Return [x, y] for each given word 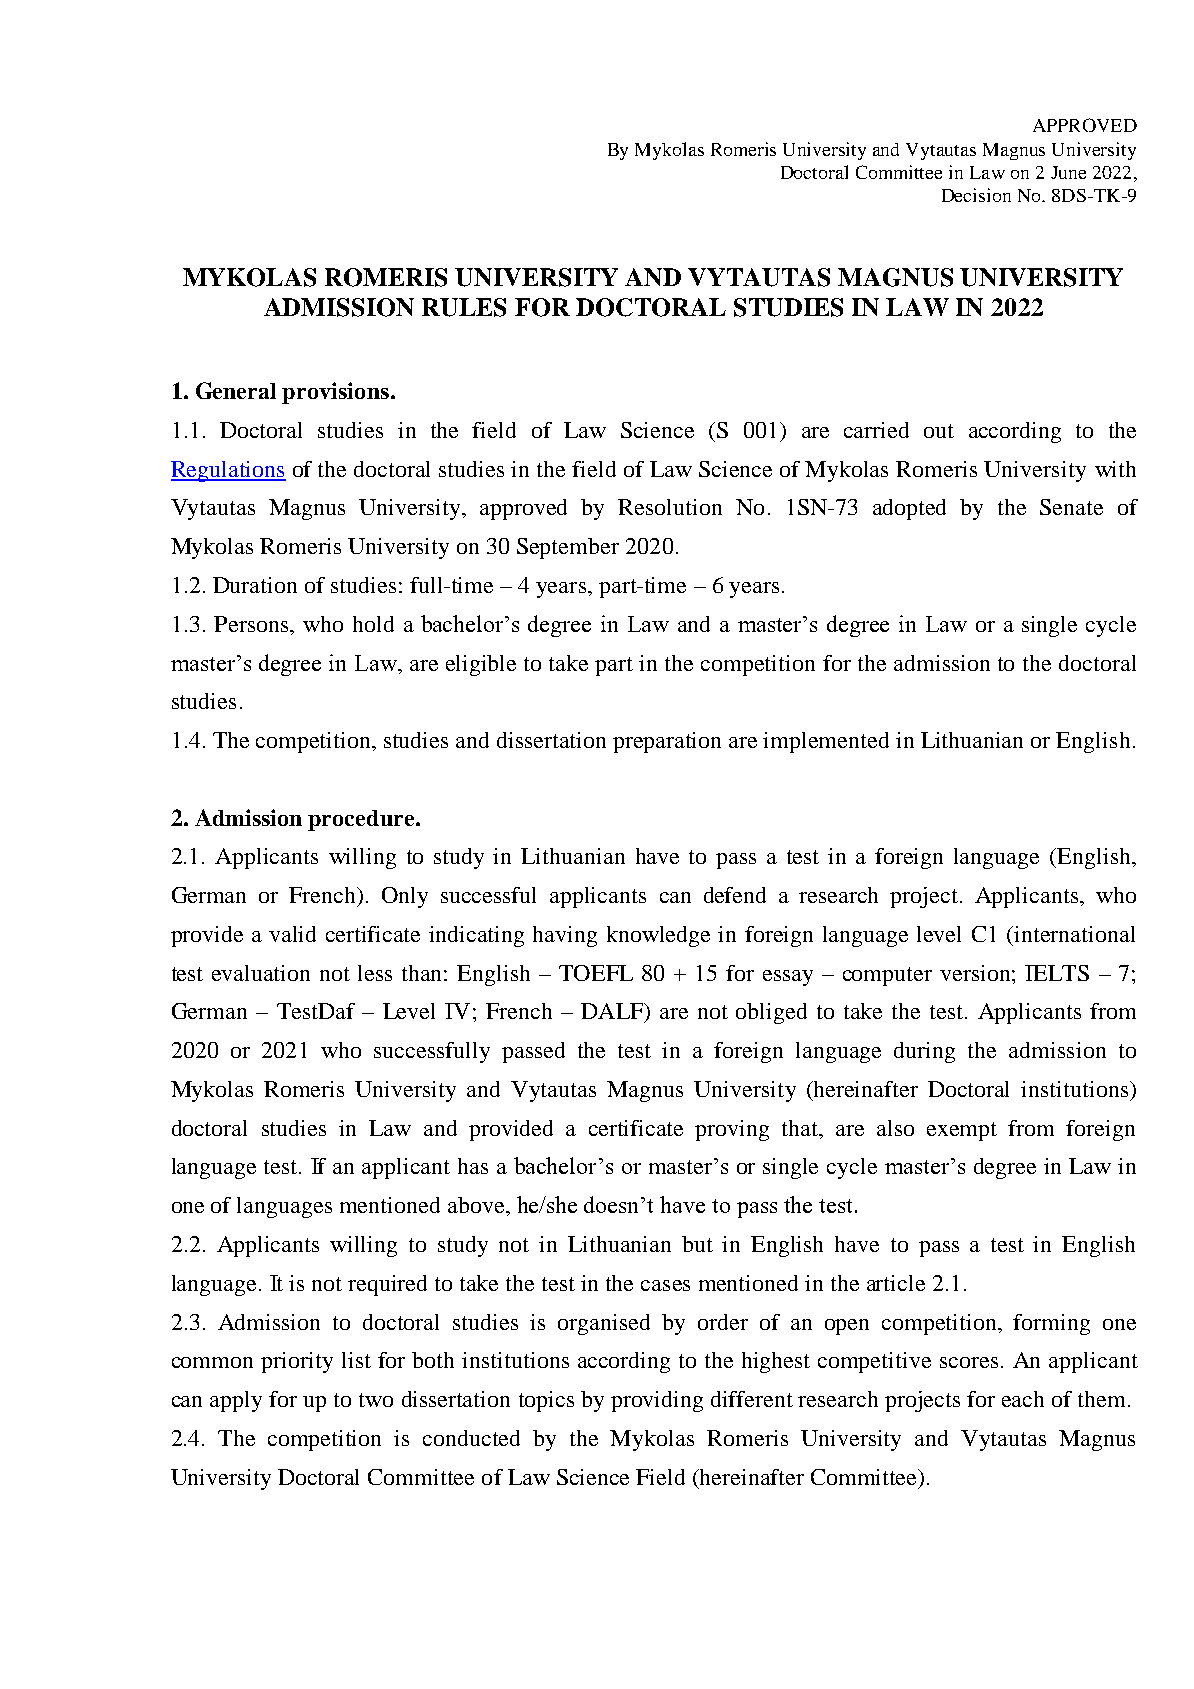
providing [657, 1401]
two [376, 1400]
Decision [976, 195]
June [1068, 172]
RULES [464, 307]
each [1023, 1399]
